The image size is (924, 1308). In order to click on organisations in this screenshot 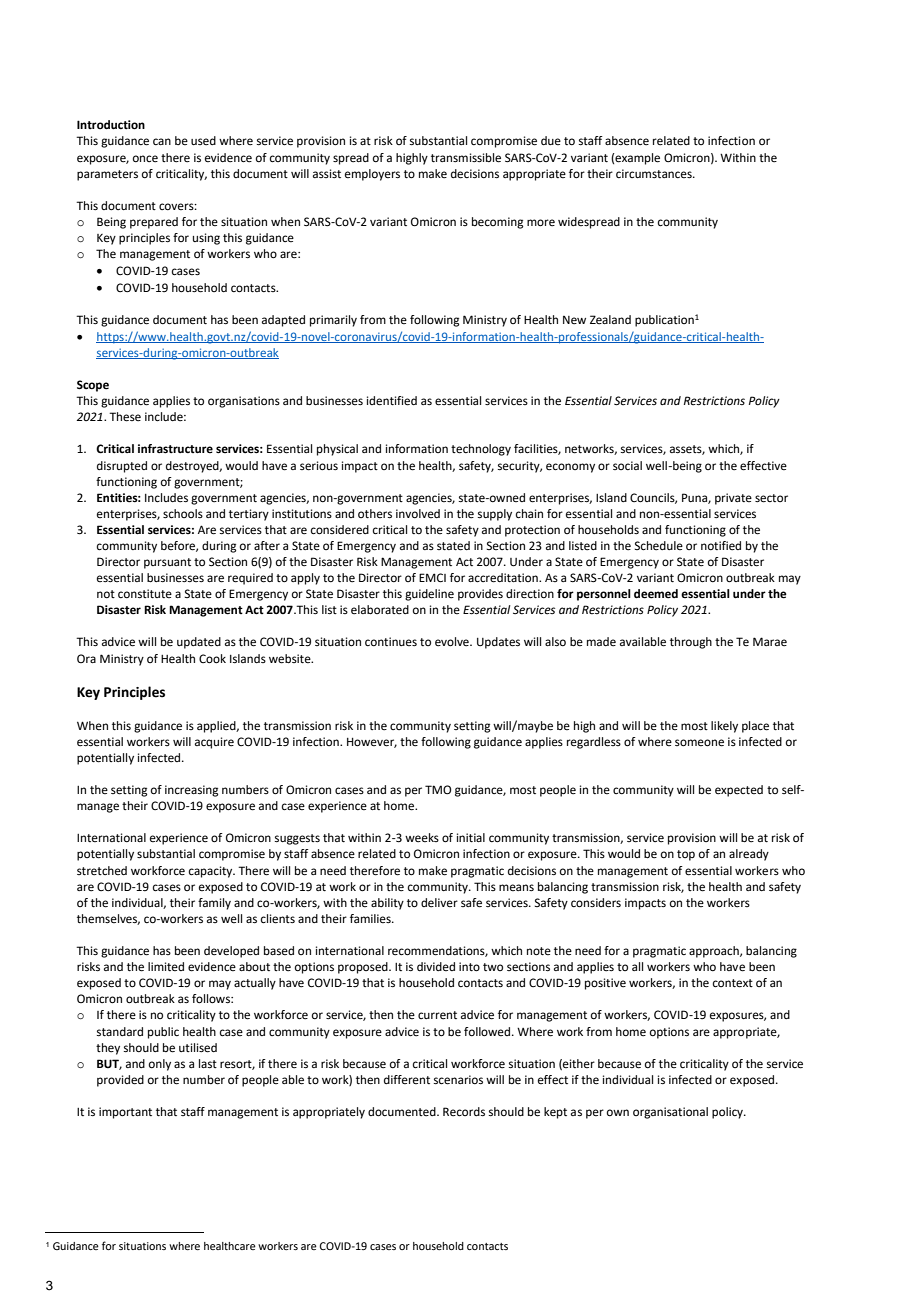, I will do `click(244, 402)`.
